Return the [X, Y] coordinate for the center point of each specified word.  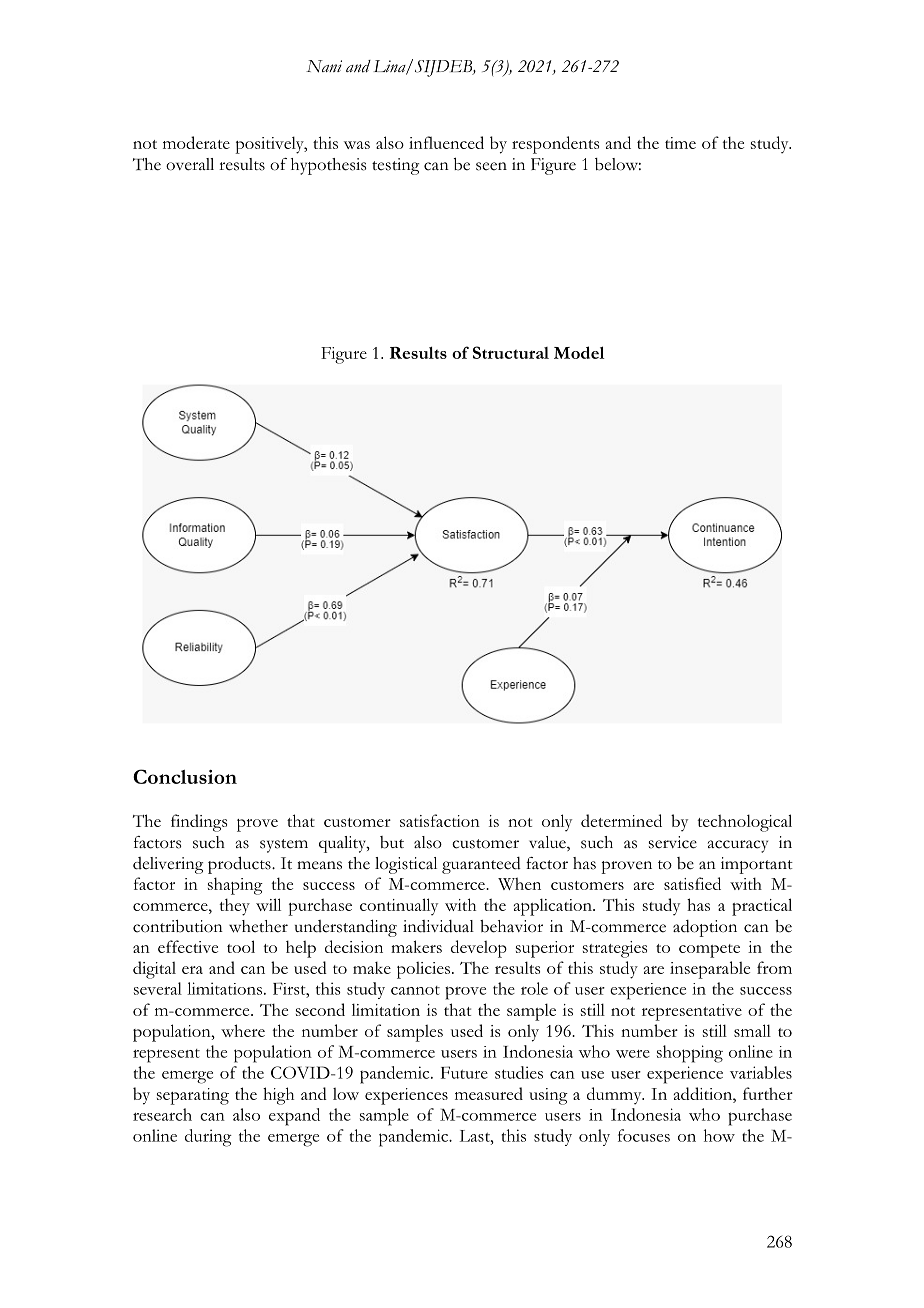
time [680, 143]
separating [193, 1096]
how [719, 1135]
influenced [446, 142]
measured [489, 1093]
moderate [196, 142]
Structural [511, 352]
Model [579, 352]
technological [744, 823]
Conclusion [185, 776]
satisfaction [440, 820]
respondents [555, 145]
